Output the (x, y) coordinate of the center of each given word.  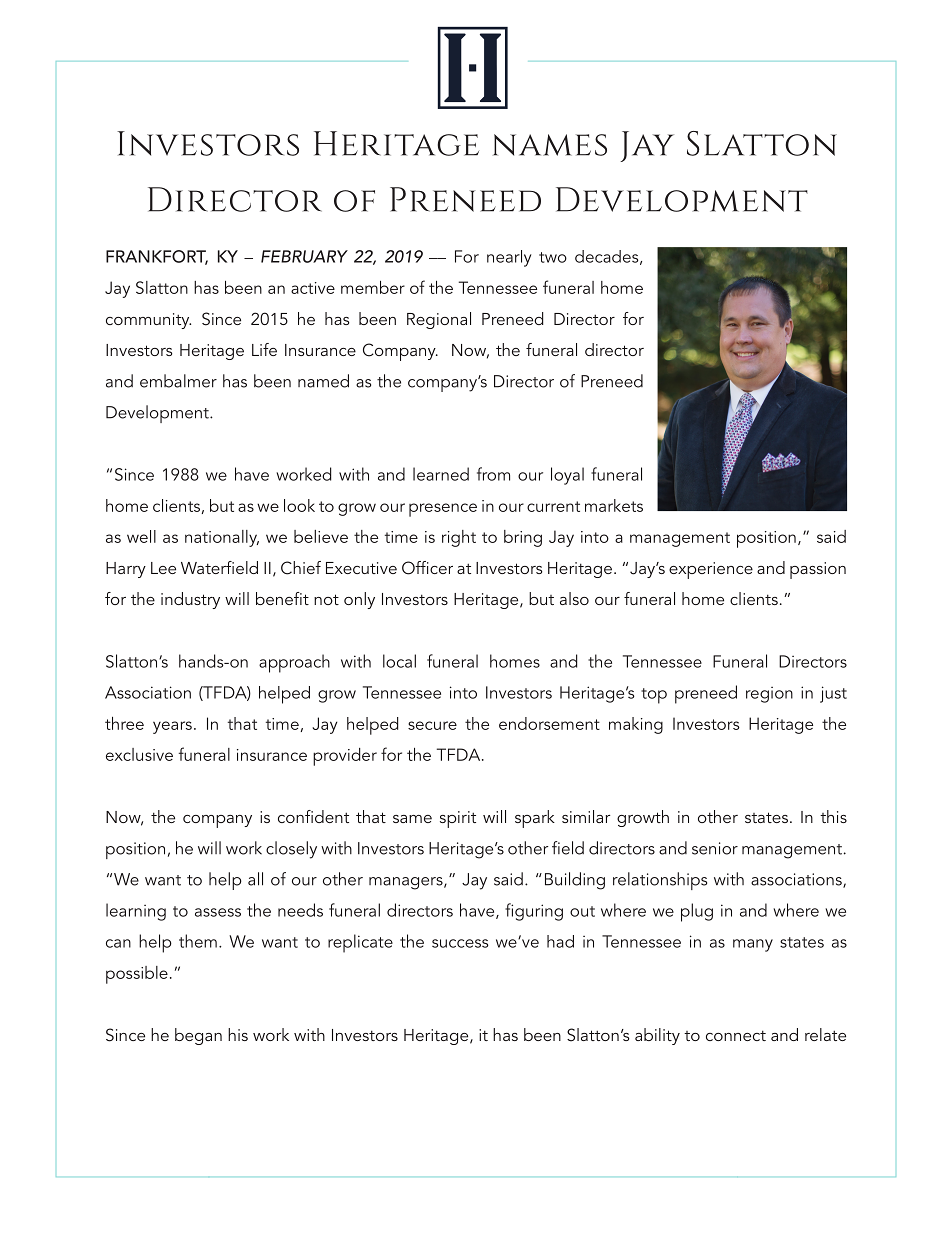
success (460, 943)
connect (736, 1035)
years (172, 727)
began (198, 1036)
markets (614, 505)
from (493, 474)
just (833, 694)
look (299, 505)
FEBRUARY (304, 256)
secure (432, 725)
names (550, 145)
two (553, 257)
